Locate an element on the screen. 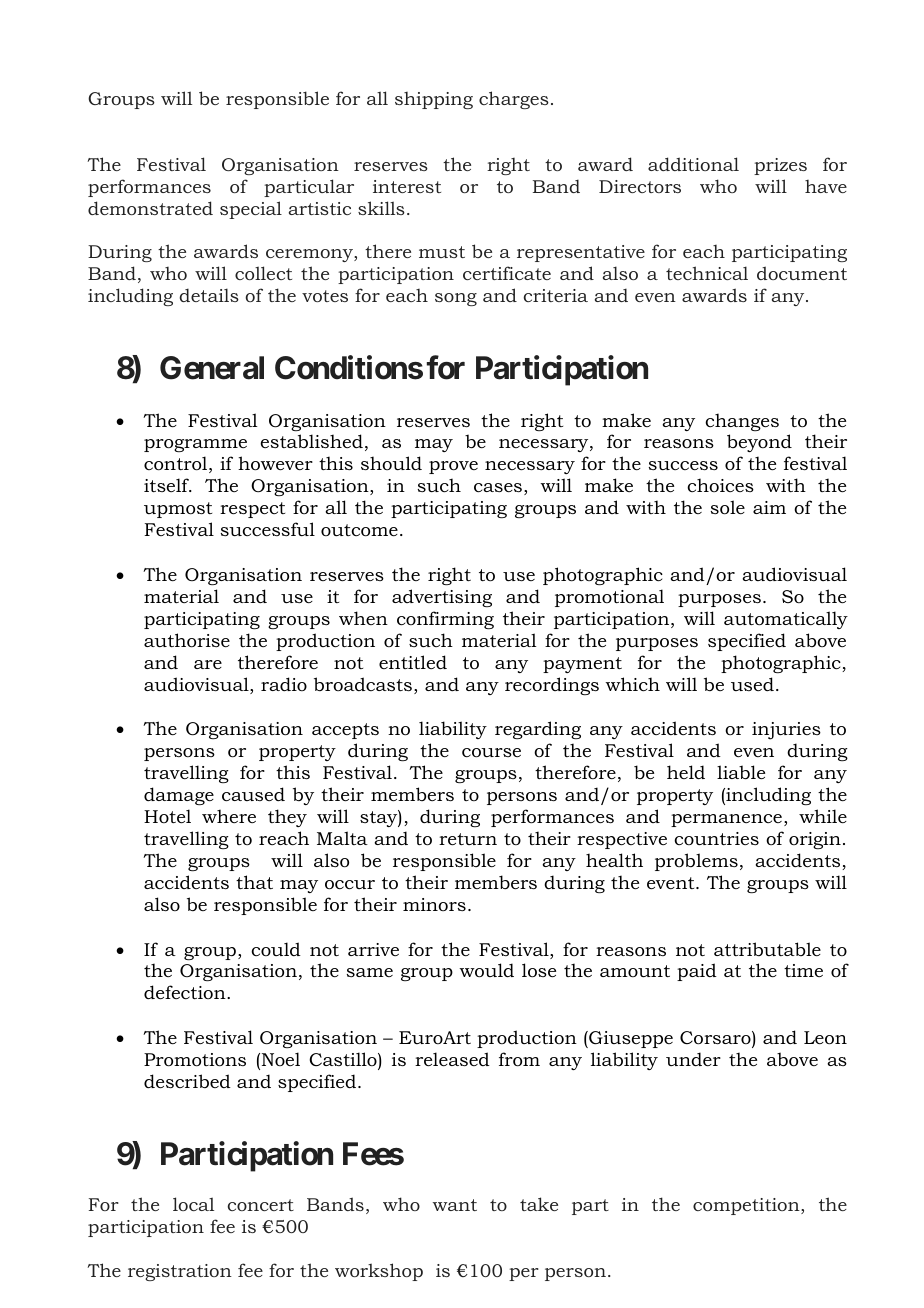  injuries is located at coordinates (786, 731).
